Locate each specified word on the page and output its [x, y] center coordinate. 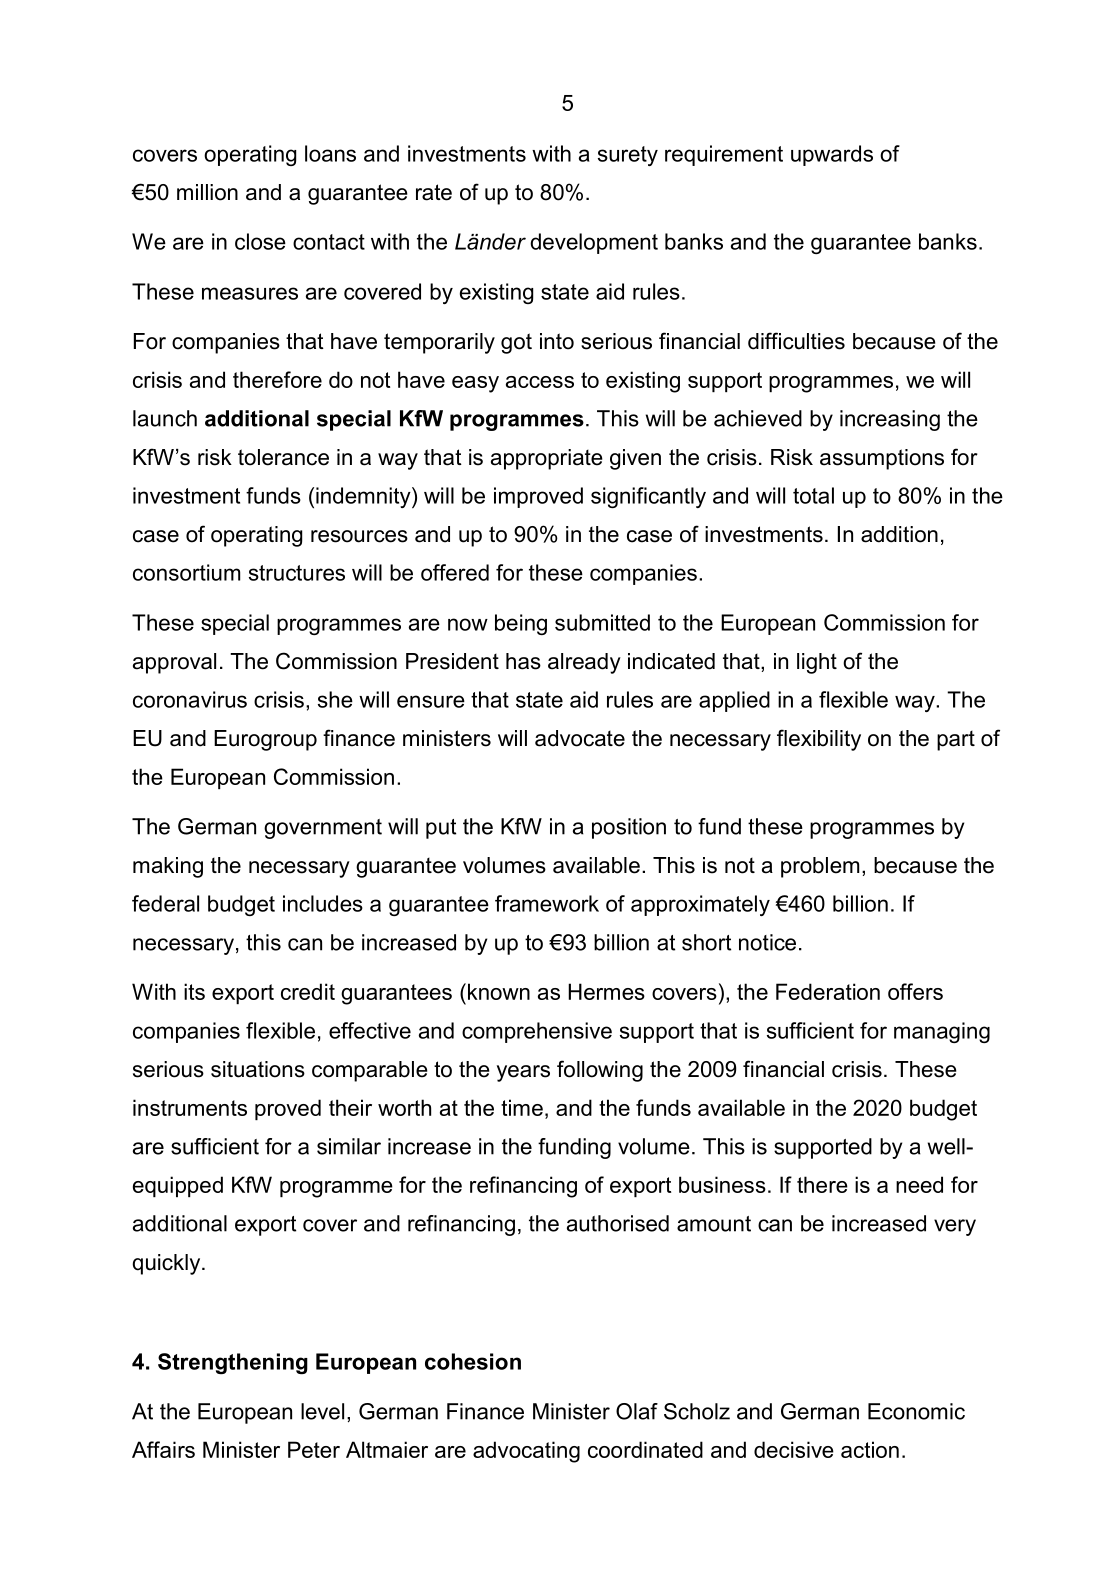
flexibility [819, 740]
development [594, 243]
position [629, 828]
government [323, 829]
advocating [526, 1452]
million [207, 192]
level [322, 1411]
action [870, 1449]
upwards [832, 155]
